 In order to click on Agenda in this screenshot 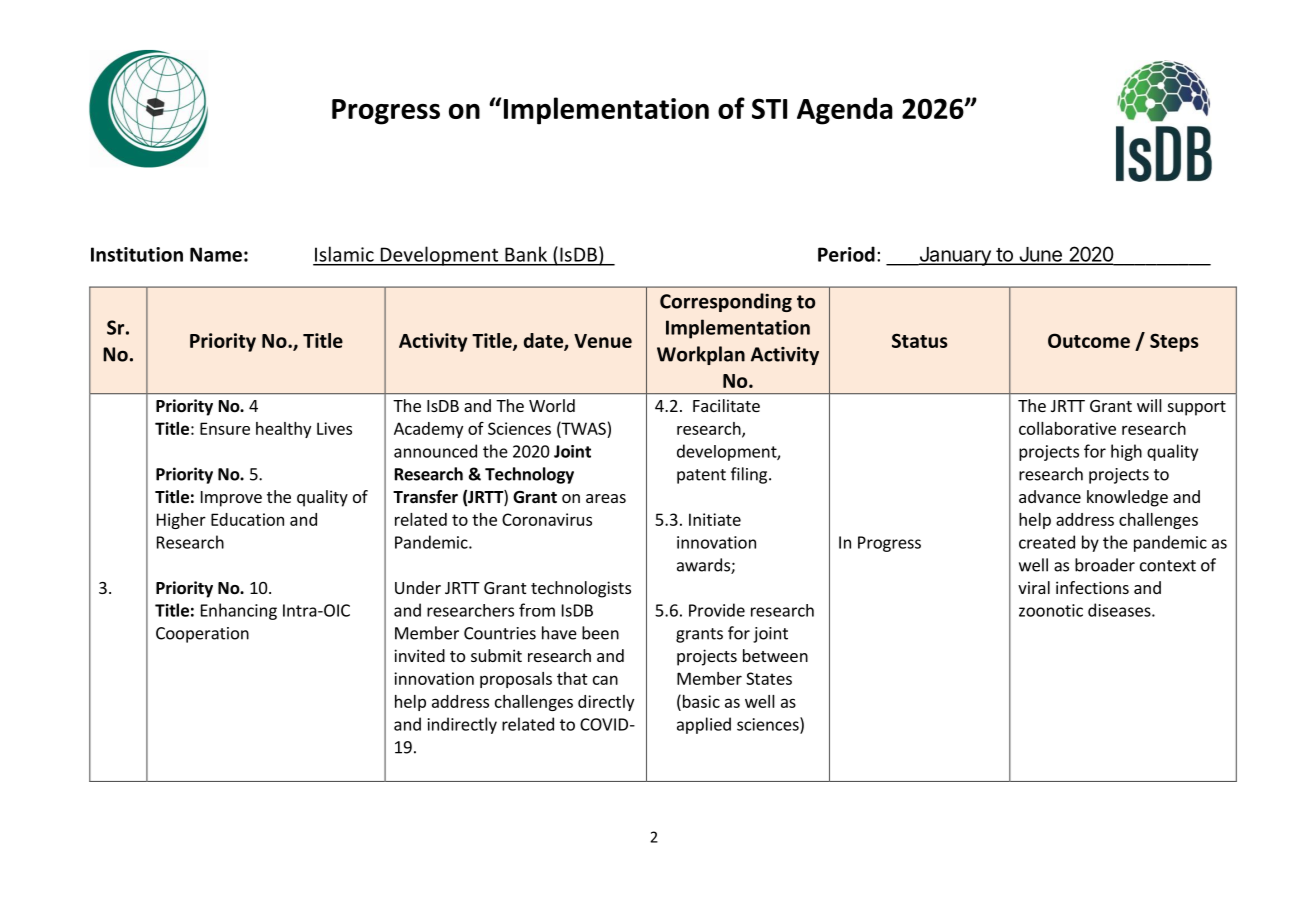, I will do `click(845, 111)`.
